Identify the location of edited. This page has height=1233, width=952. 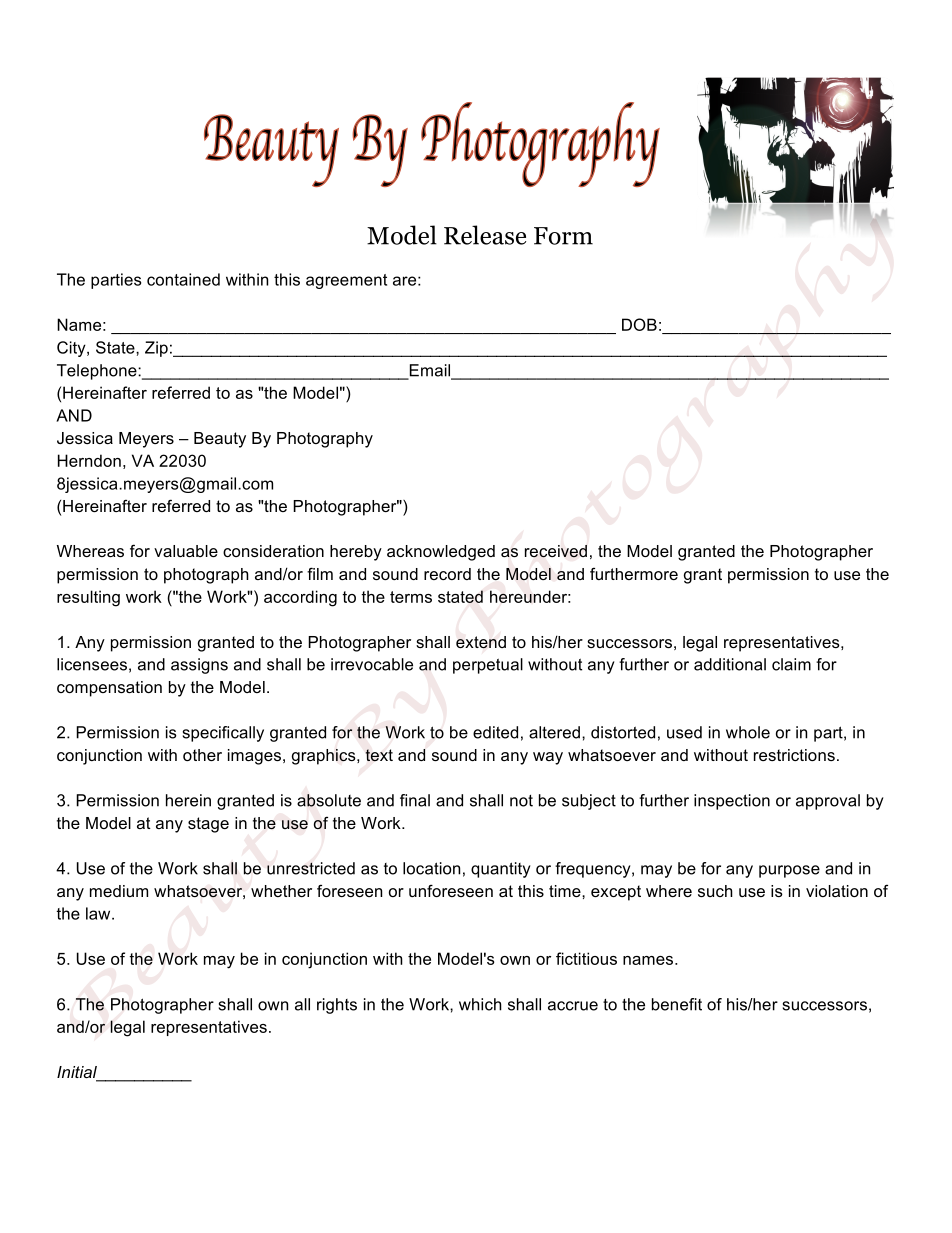
(495, 732).
